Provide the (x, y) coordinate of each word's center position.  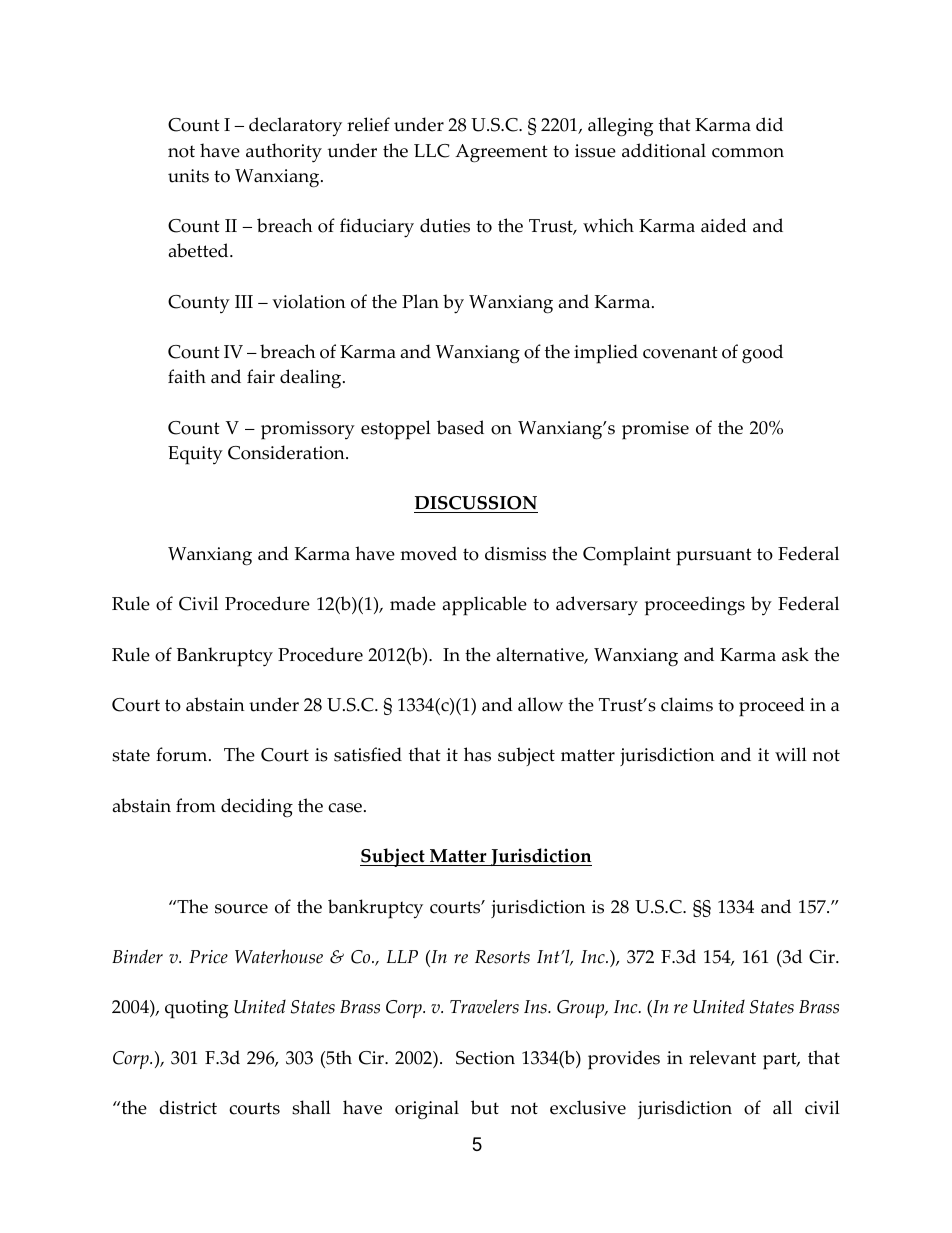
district (188, 1107)
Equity (195, 455)
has (477, 754)
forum (183, 754)
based (460, 427)
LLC (432, 151)
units (188, 176)
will (791, 754)
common (748, 153)
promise (655, 430)
